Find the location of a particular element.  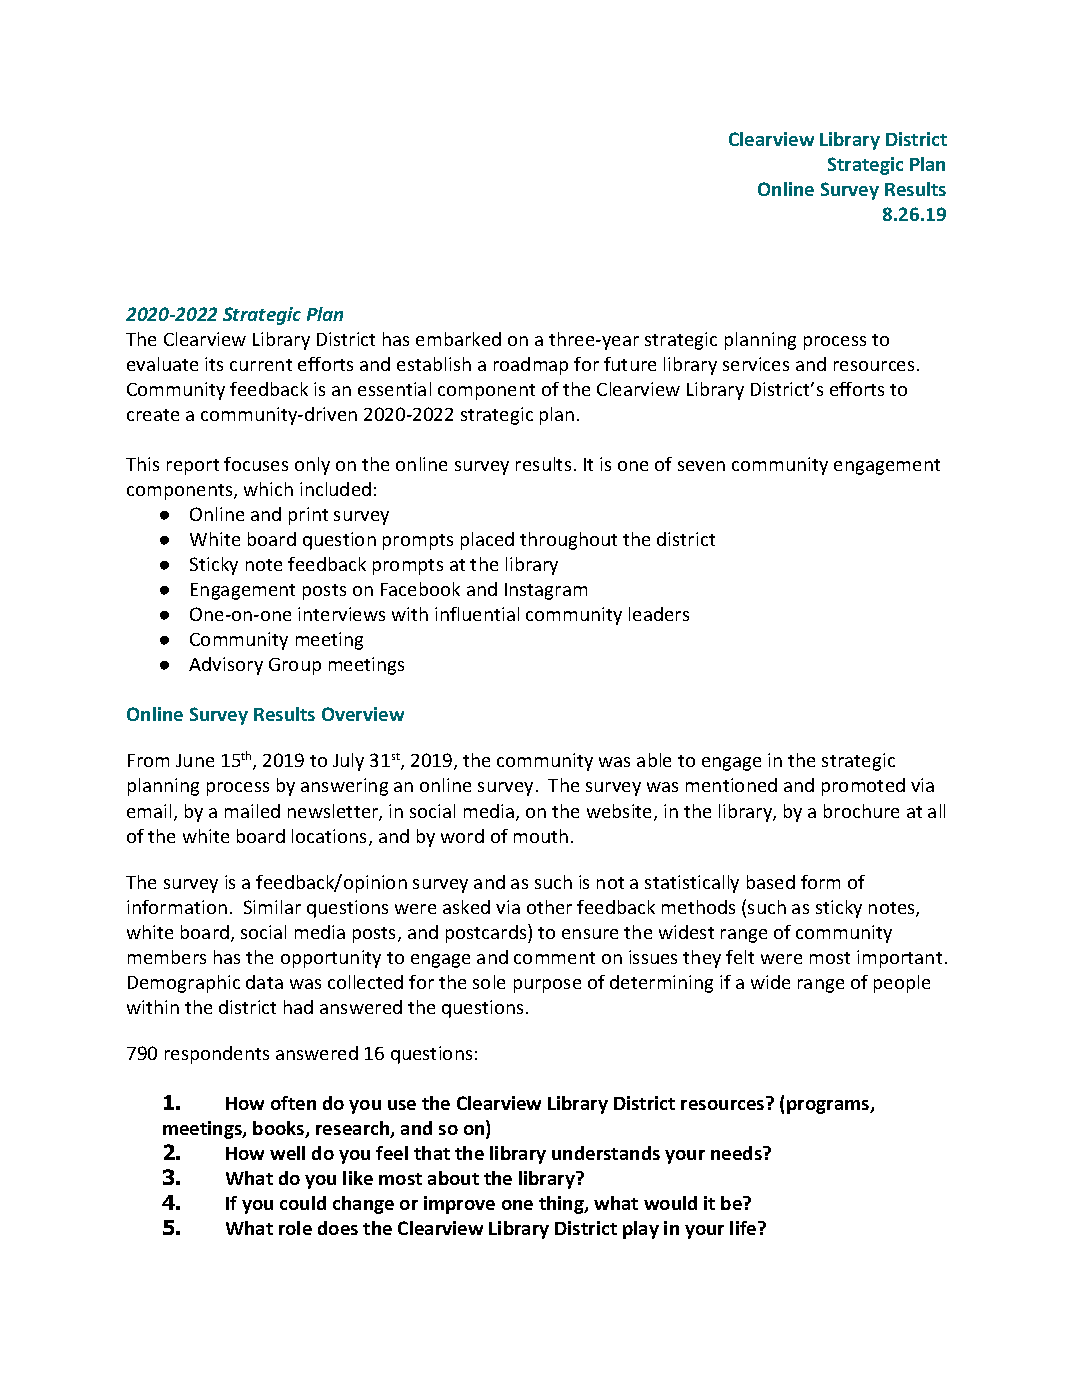

mouth is located at coordinates (541, 836).
